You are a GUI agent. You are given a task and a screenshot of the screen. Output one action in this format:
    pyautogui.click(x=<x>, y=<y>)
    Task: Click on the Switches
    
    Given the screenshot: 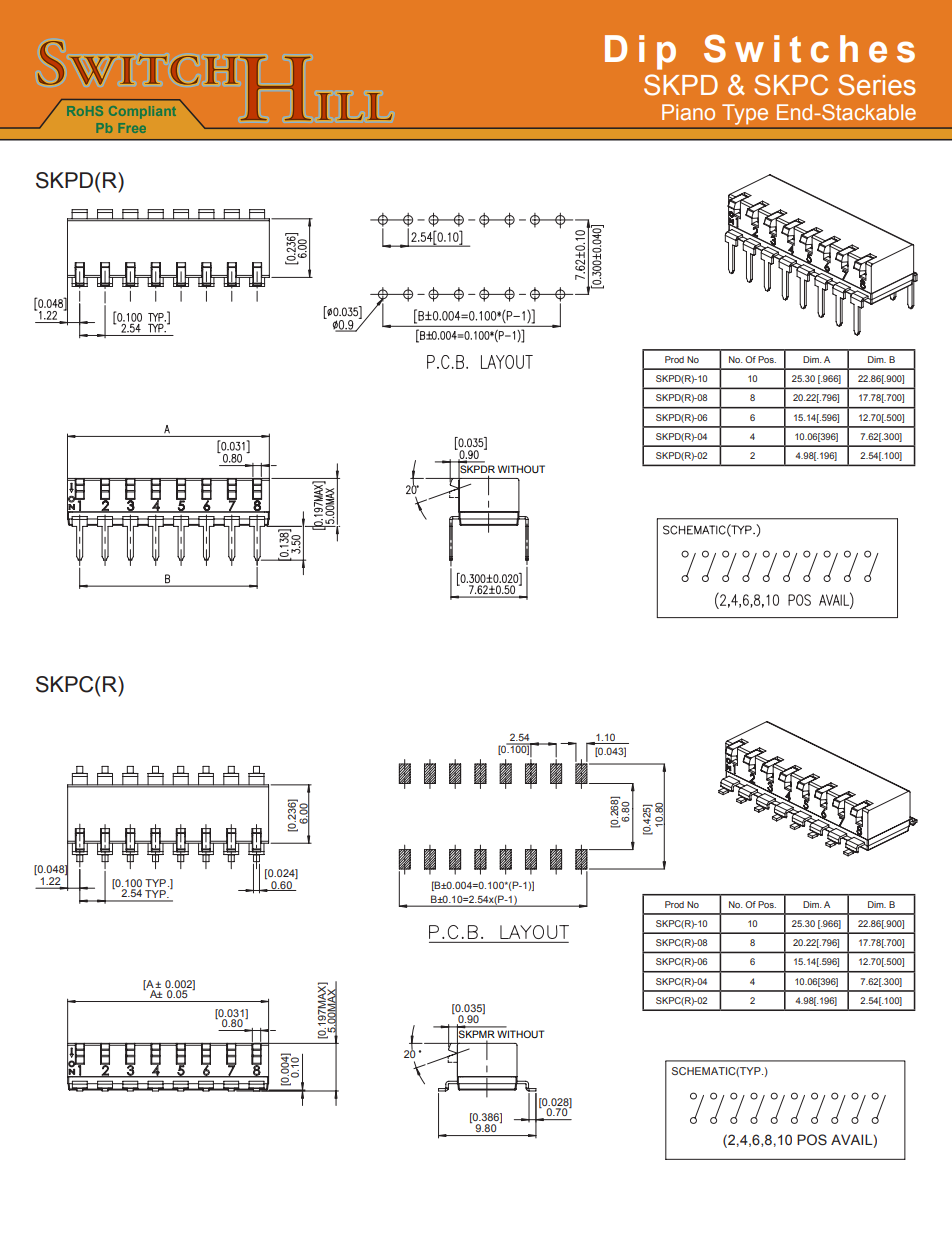 What is the action you would take?
    pyautogui.click(x=809, y=48)
